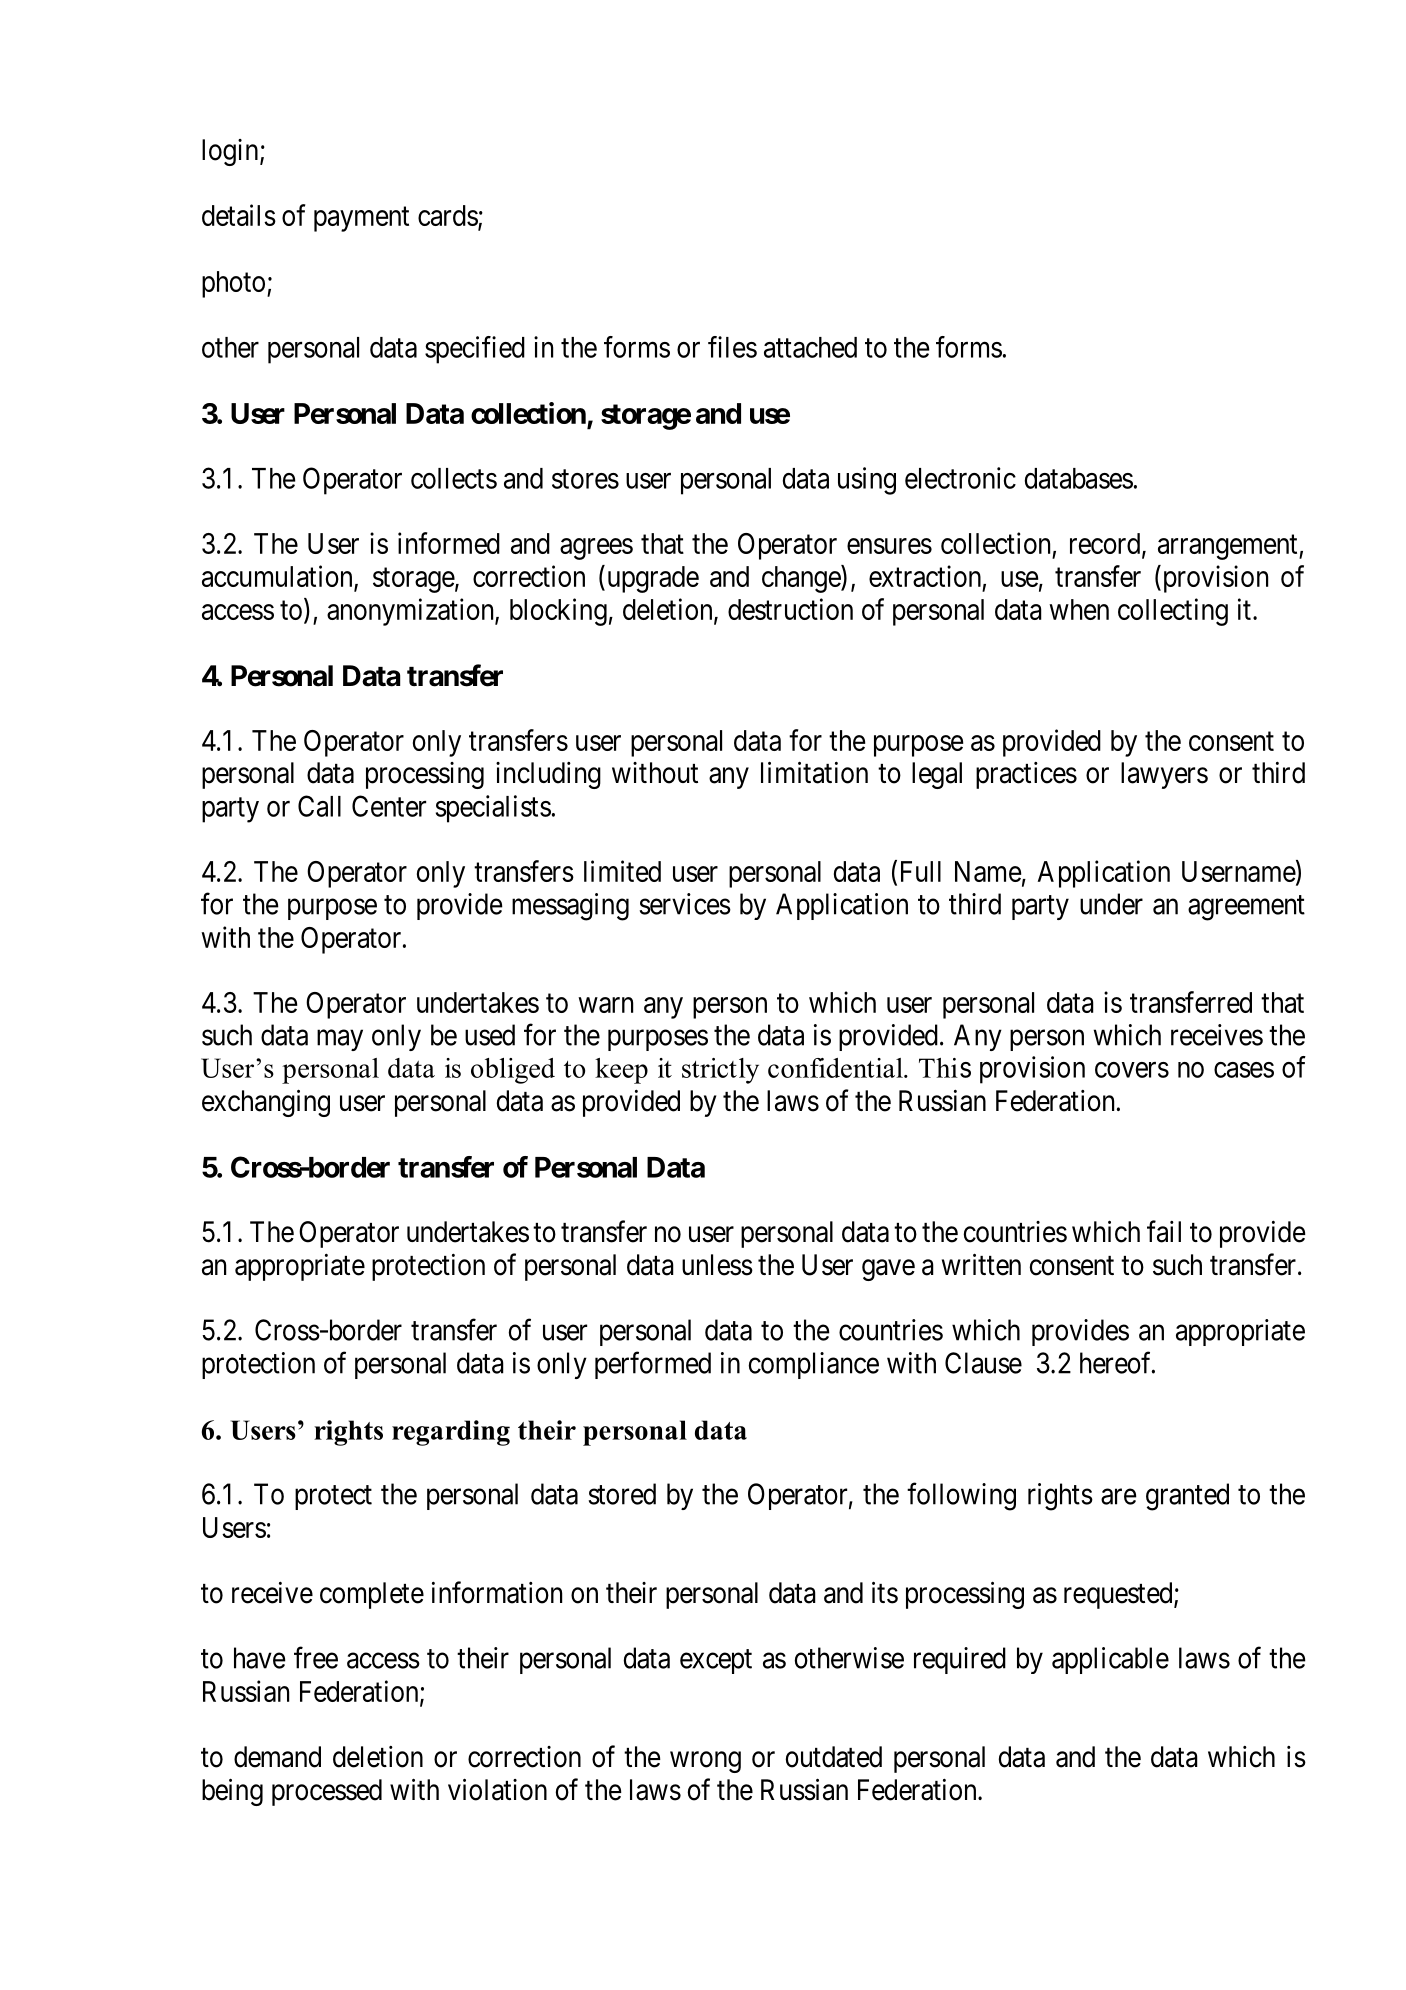  Describe the element at coordinates (960, 478) in the page. I see `electronic` at that location.
